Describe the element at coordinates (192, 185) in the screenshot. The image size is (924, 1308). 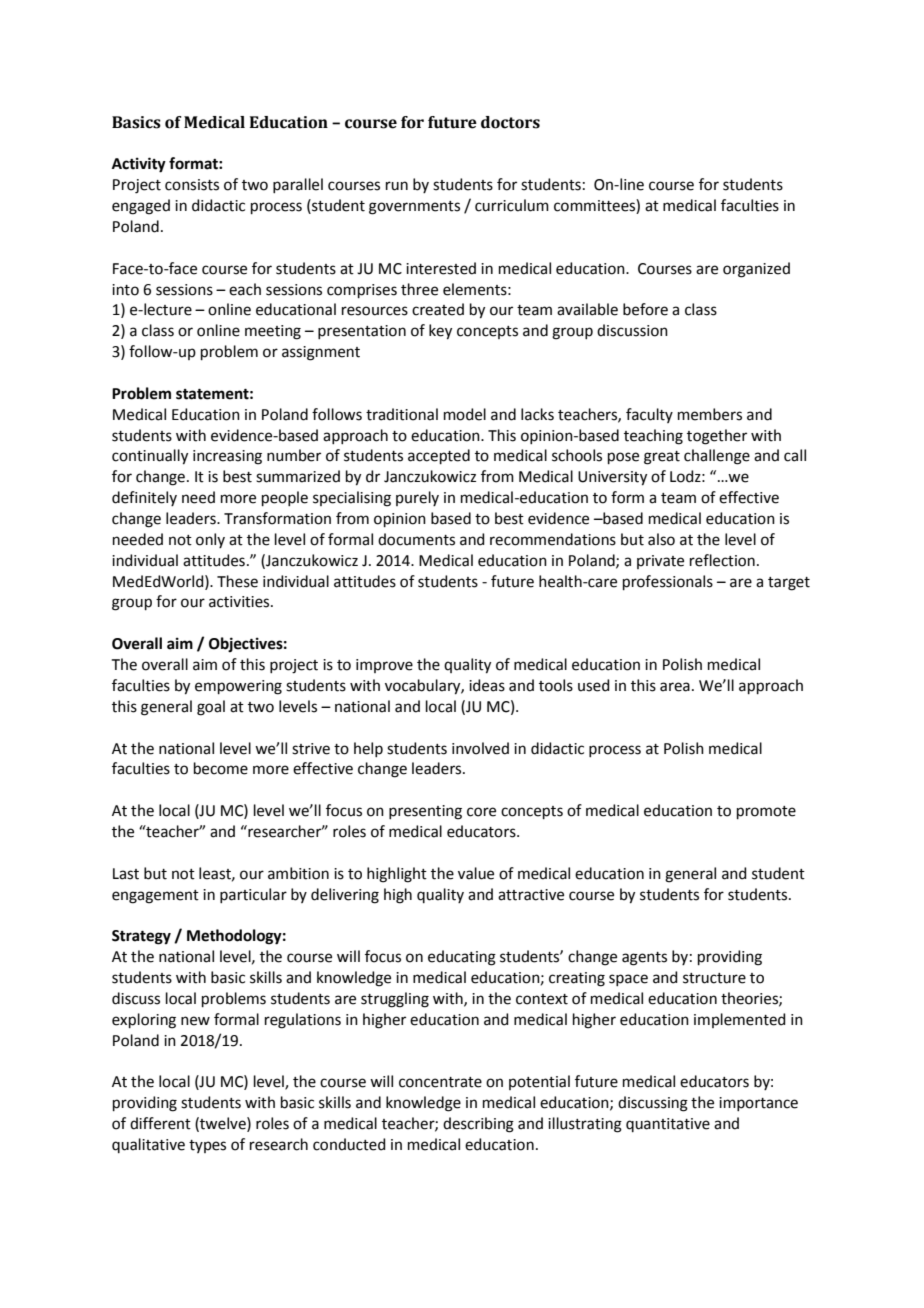
I see `consists` at that location.
